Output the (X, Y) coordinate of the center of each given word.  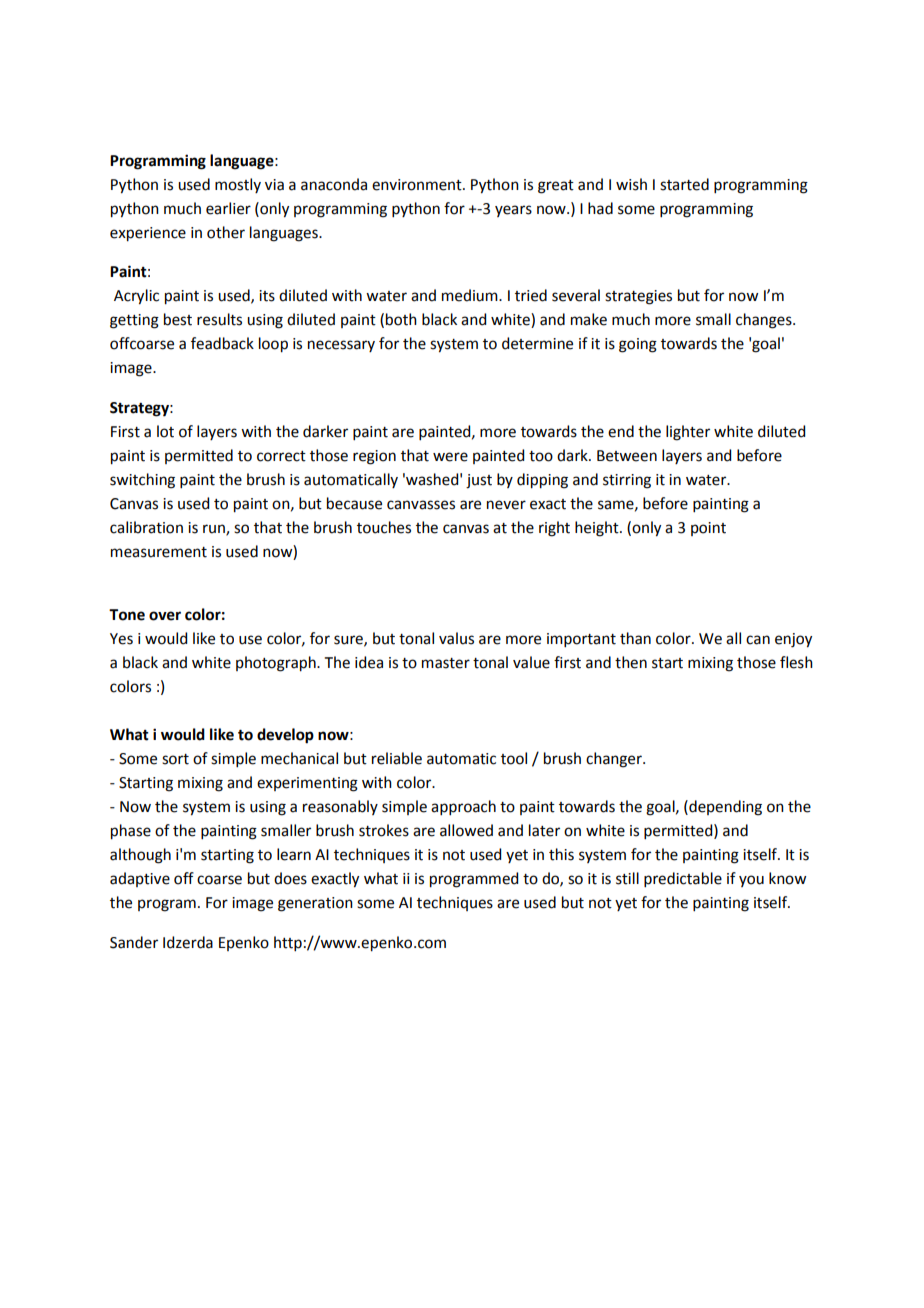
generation (315, 904)
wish (631, 184)
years (513, 211)
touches (384, 527)
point (708, 529)
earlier (228, 208)
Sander (134, 942)
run (215, 529)
